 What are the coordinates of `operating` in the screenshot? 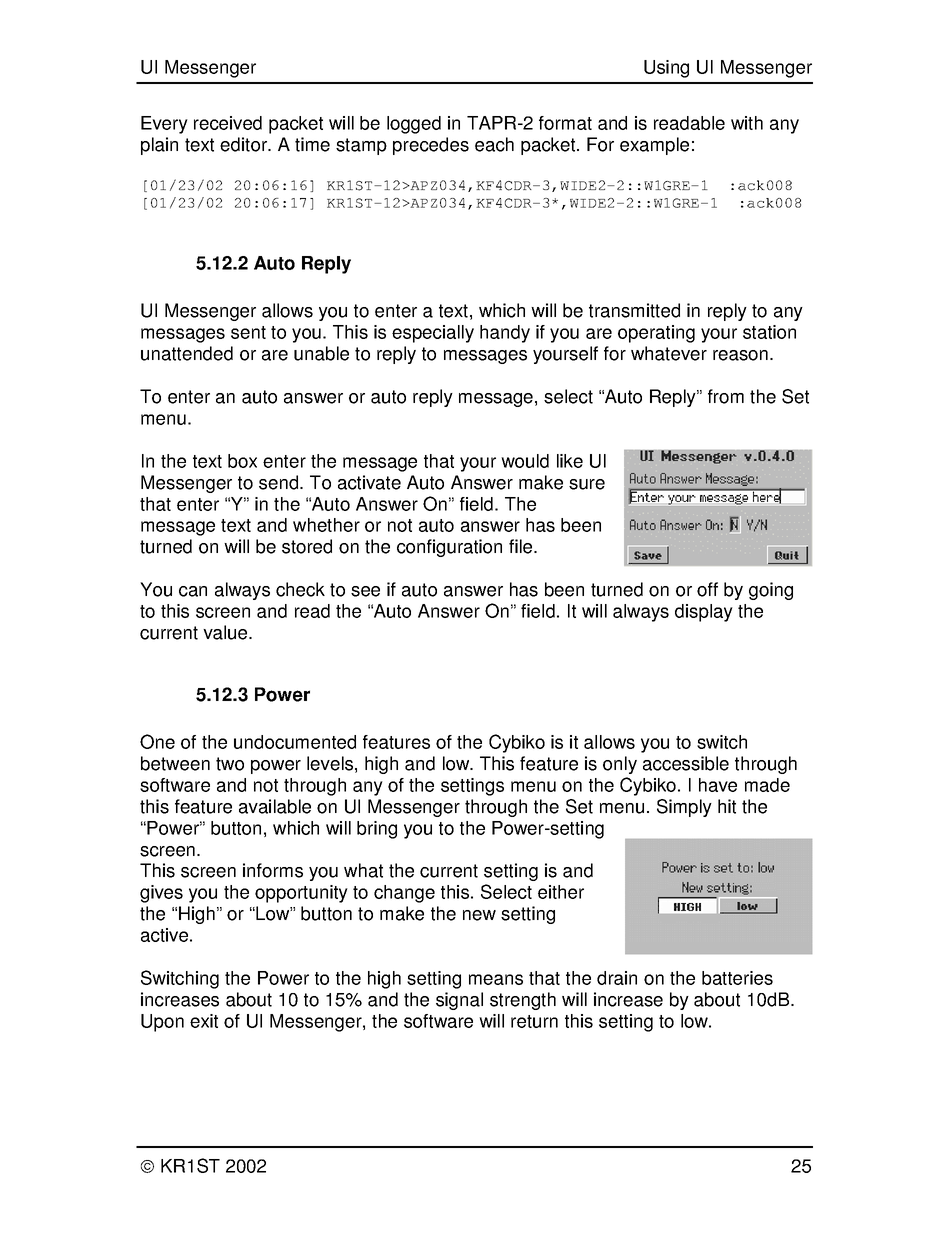 It's located at (656, 334).
